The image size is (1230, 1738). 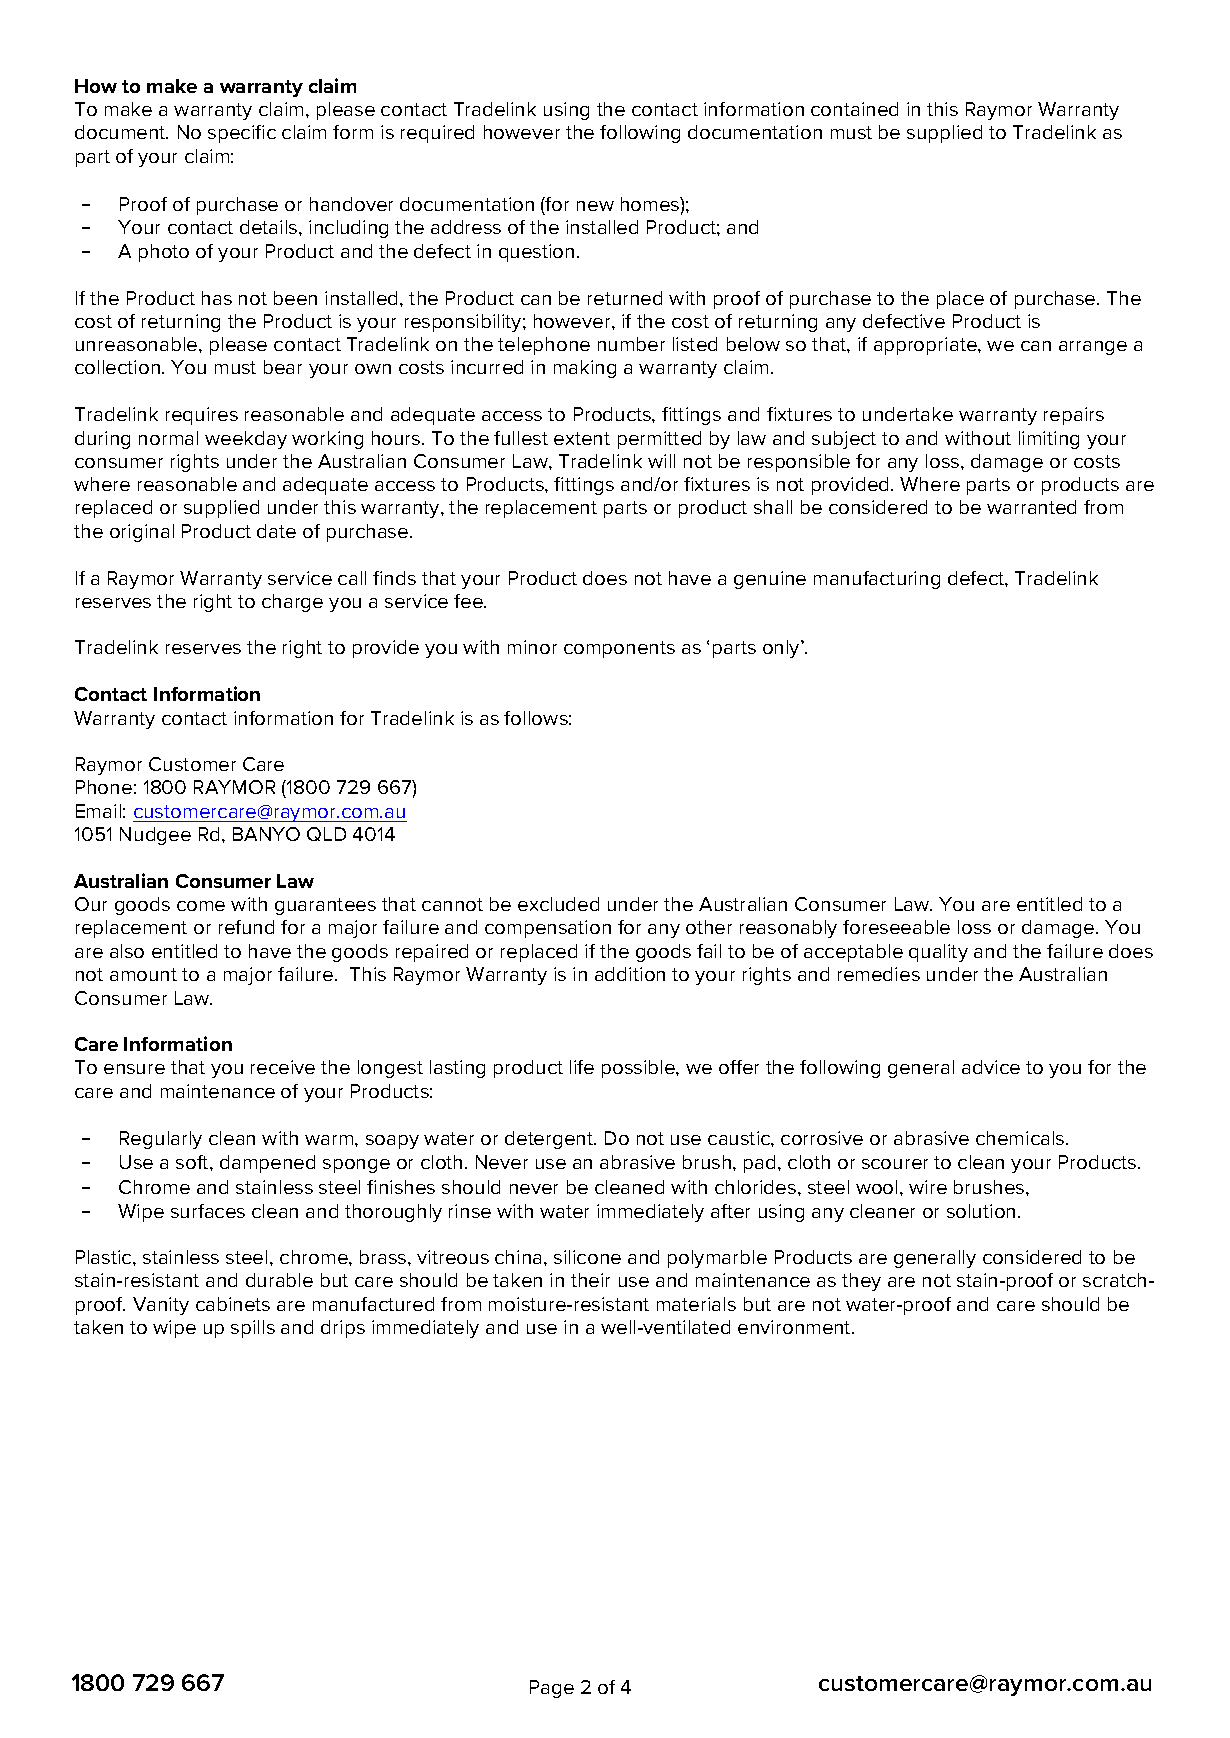 What do you see at coordinates (1021, 1138) in the screenshot?
I see `chemicals` at bounding box center [1021, 1138].
